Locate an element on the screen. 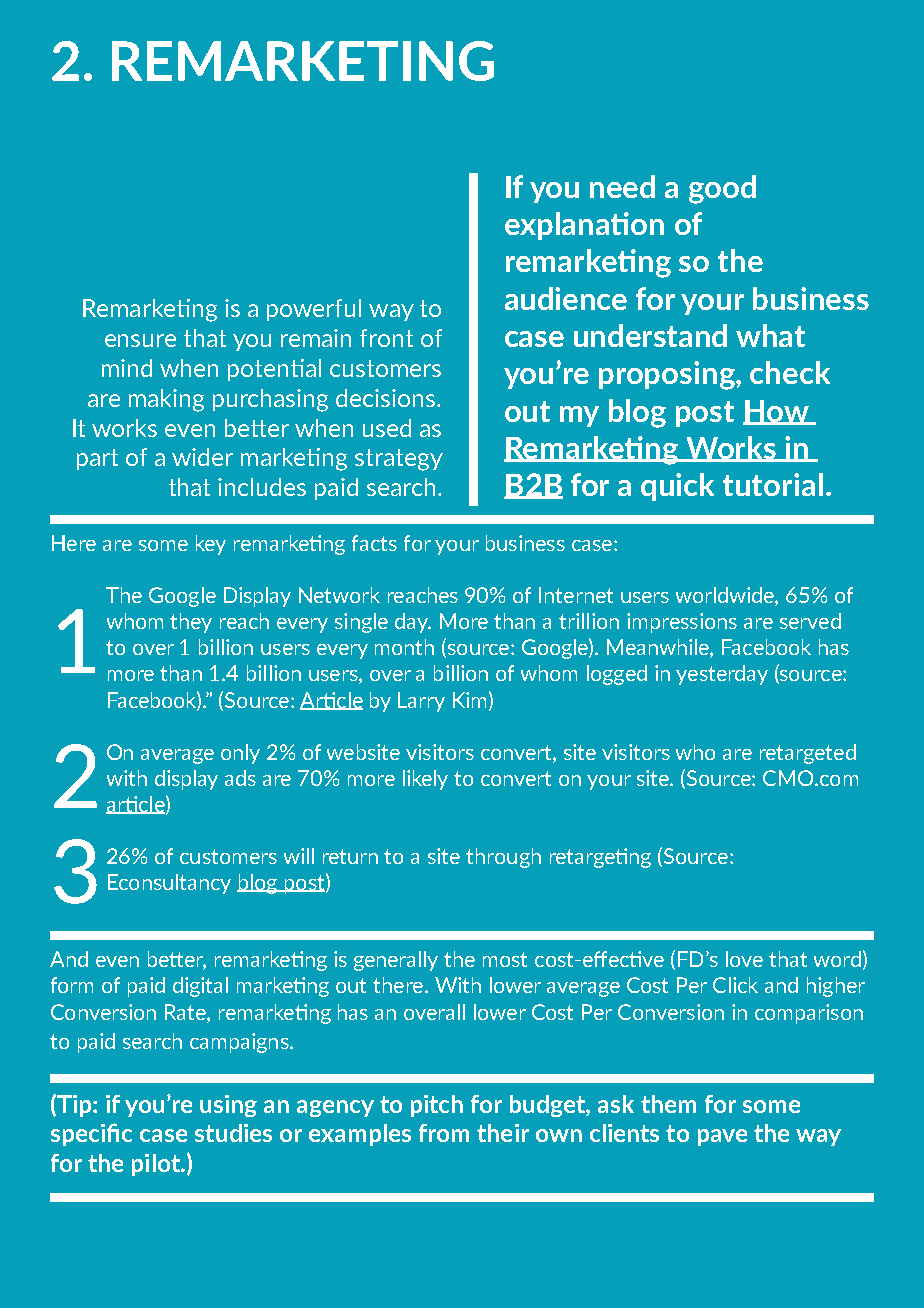  facts is located at coordinates (374, 543).
